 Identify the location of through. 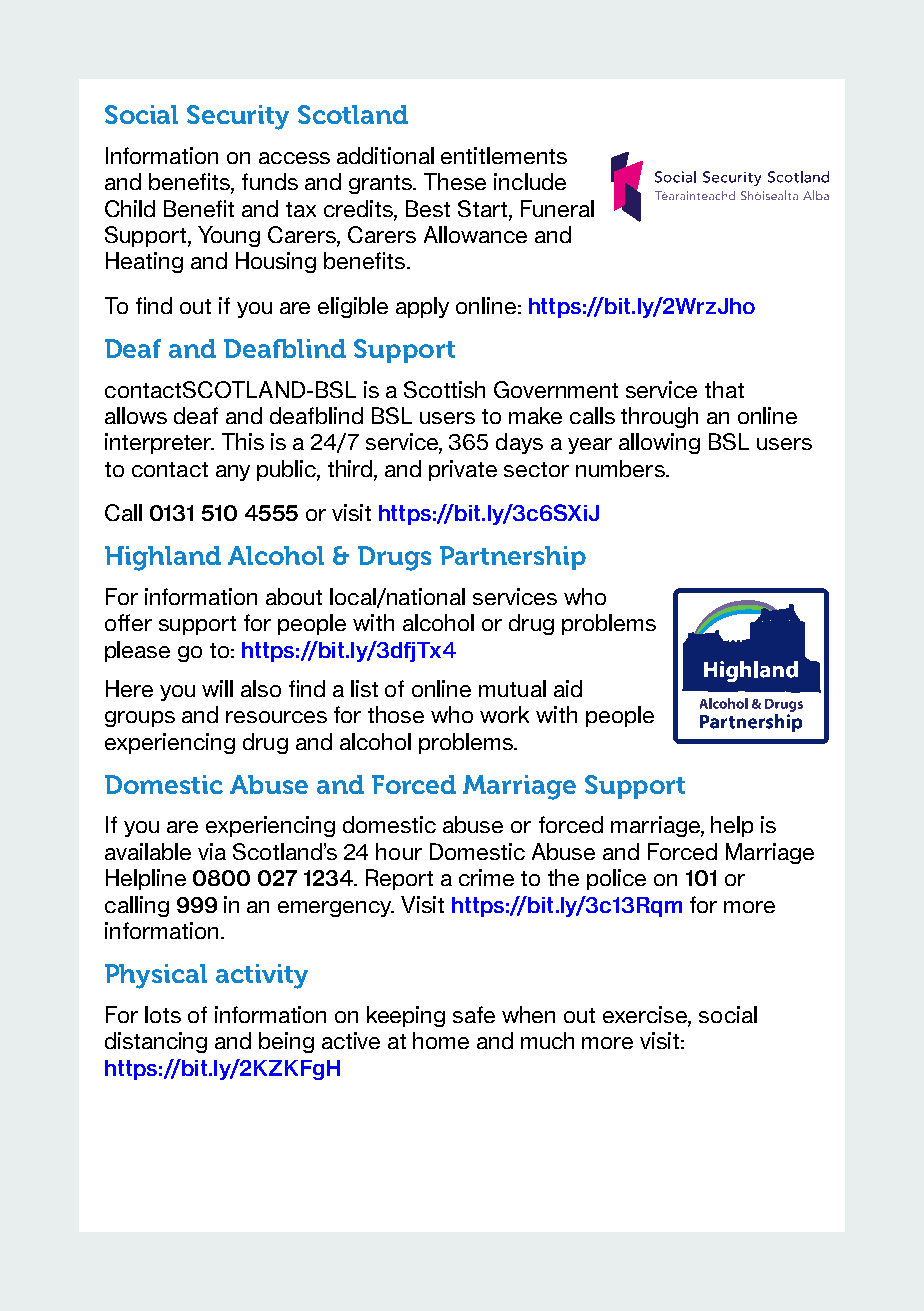
(659, 417).
